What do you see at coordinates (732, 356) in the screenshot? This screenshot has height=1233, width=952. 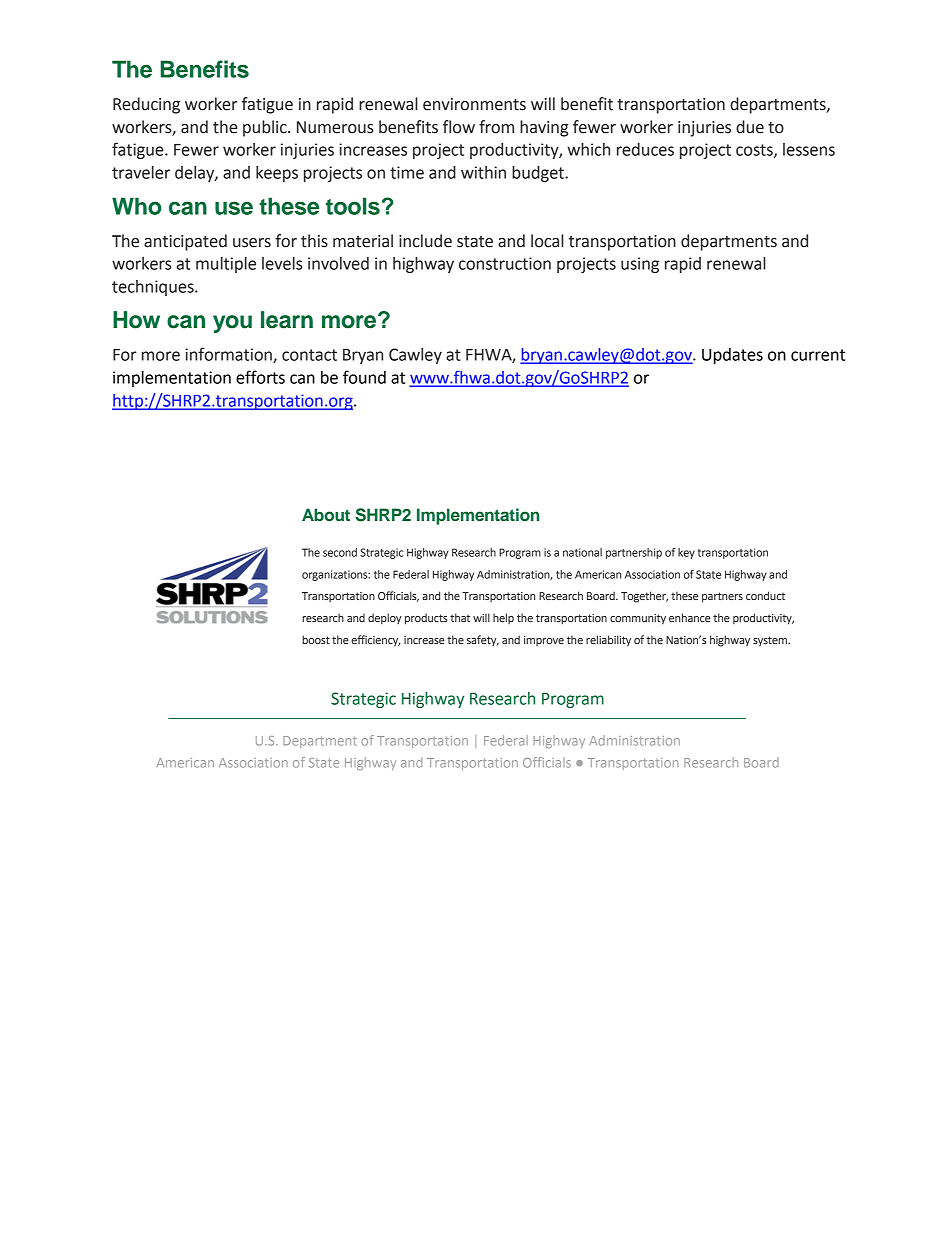 I see `Updates` at bounding box center [732, 356].
